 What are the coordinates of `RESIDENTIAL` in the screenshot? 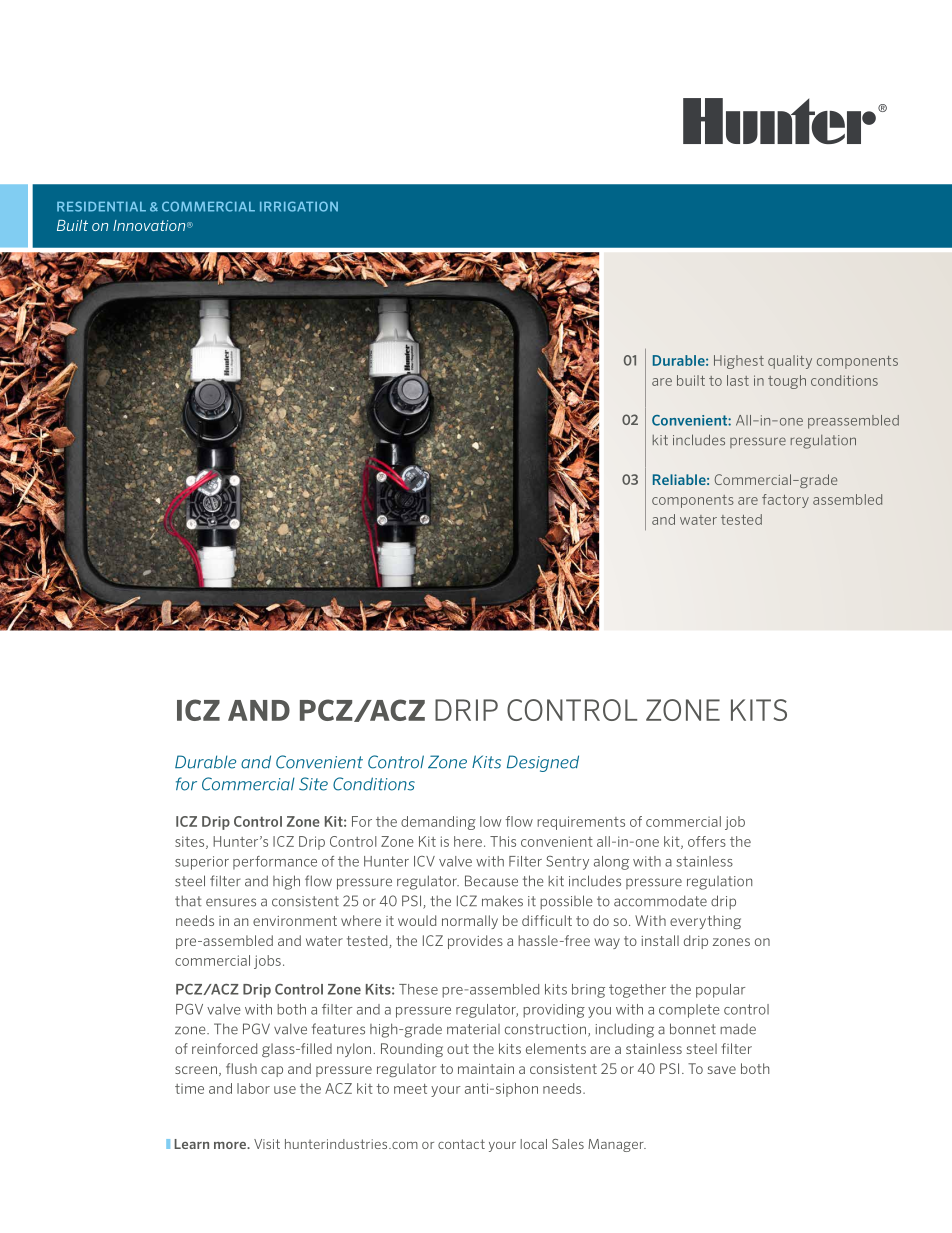 It's located at (101, 206).
